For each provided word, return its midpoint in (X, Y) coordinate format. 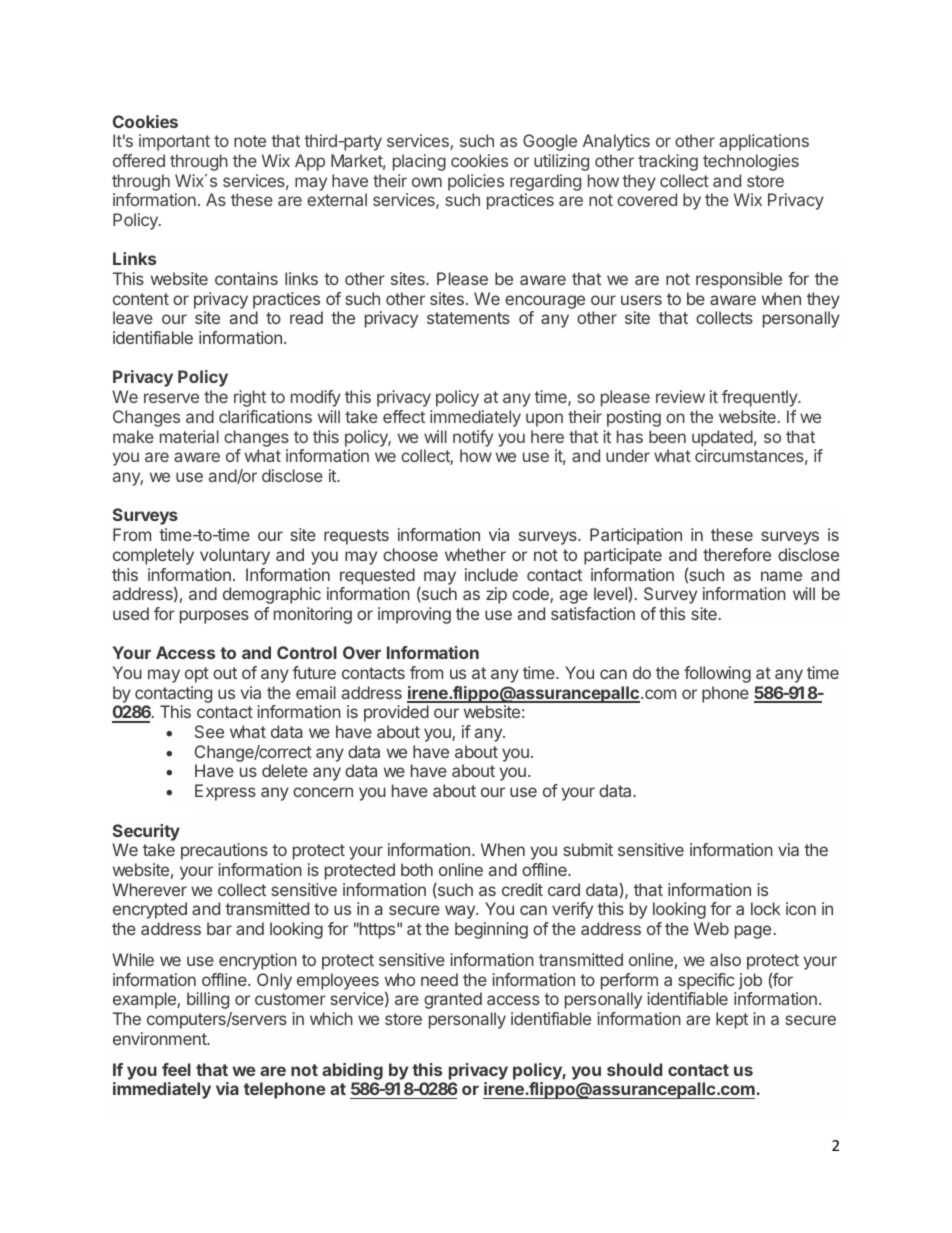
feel (176, 1069)
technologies (751, 162)
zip (496, 595)
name (781, 576)
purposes (214, 617)
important (174, 142)
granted (453, 1000)
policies (476, 182)
